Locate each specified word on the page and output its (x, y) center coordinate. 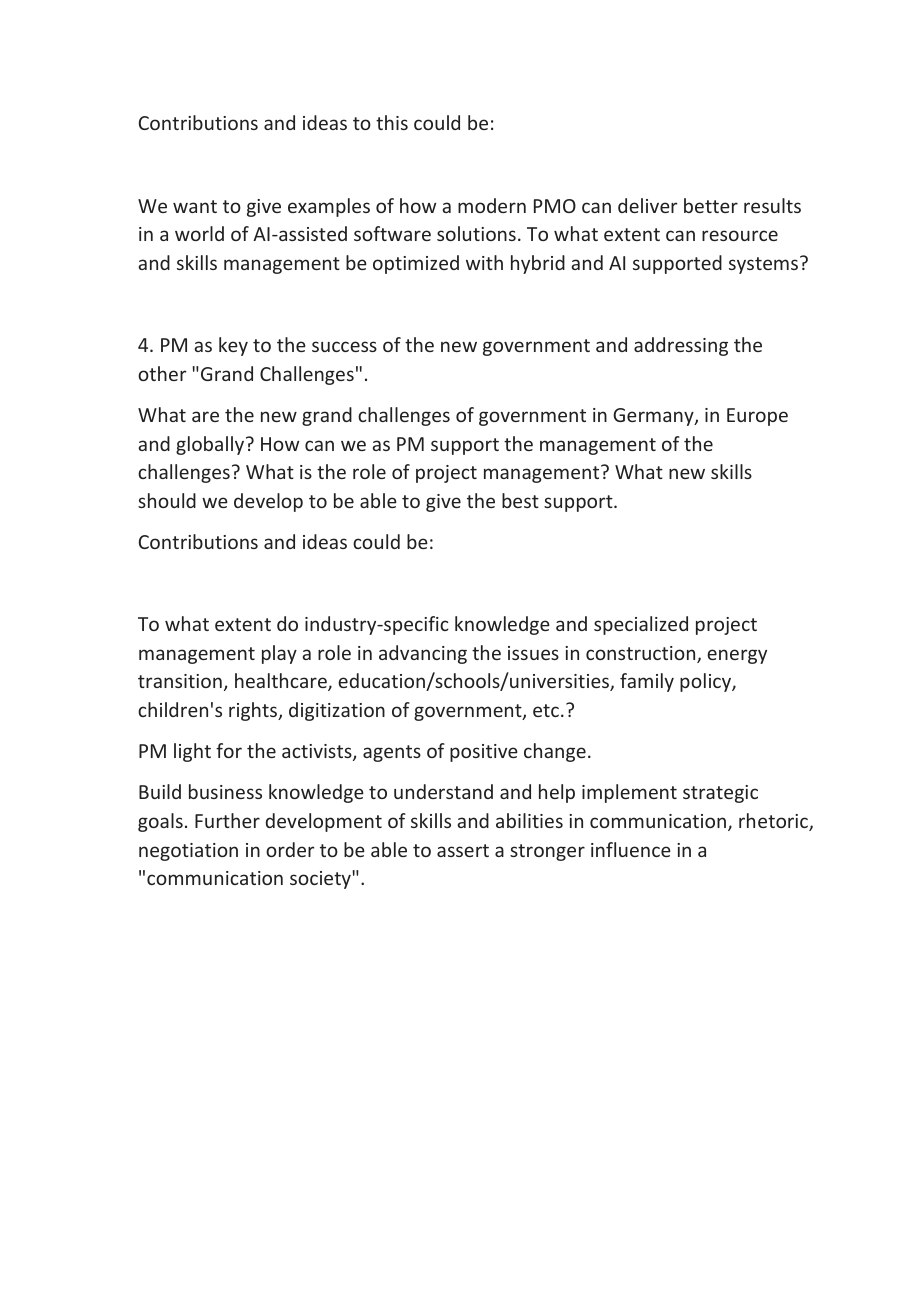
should (167, 500)
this (392, 122)
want (195, 206)
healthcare (282, 682)
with (484, 262)
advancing (423, 654)
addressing (681, 346)
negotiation (188, 852)
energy (737, 656)
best (520, 500)
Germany (654, 417)
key (233, 346)
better (711, 205)
